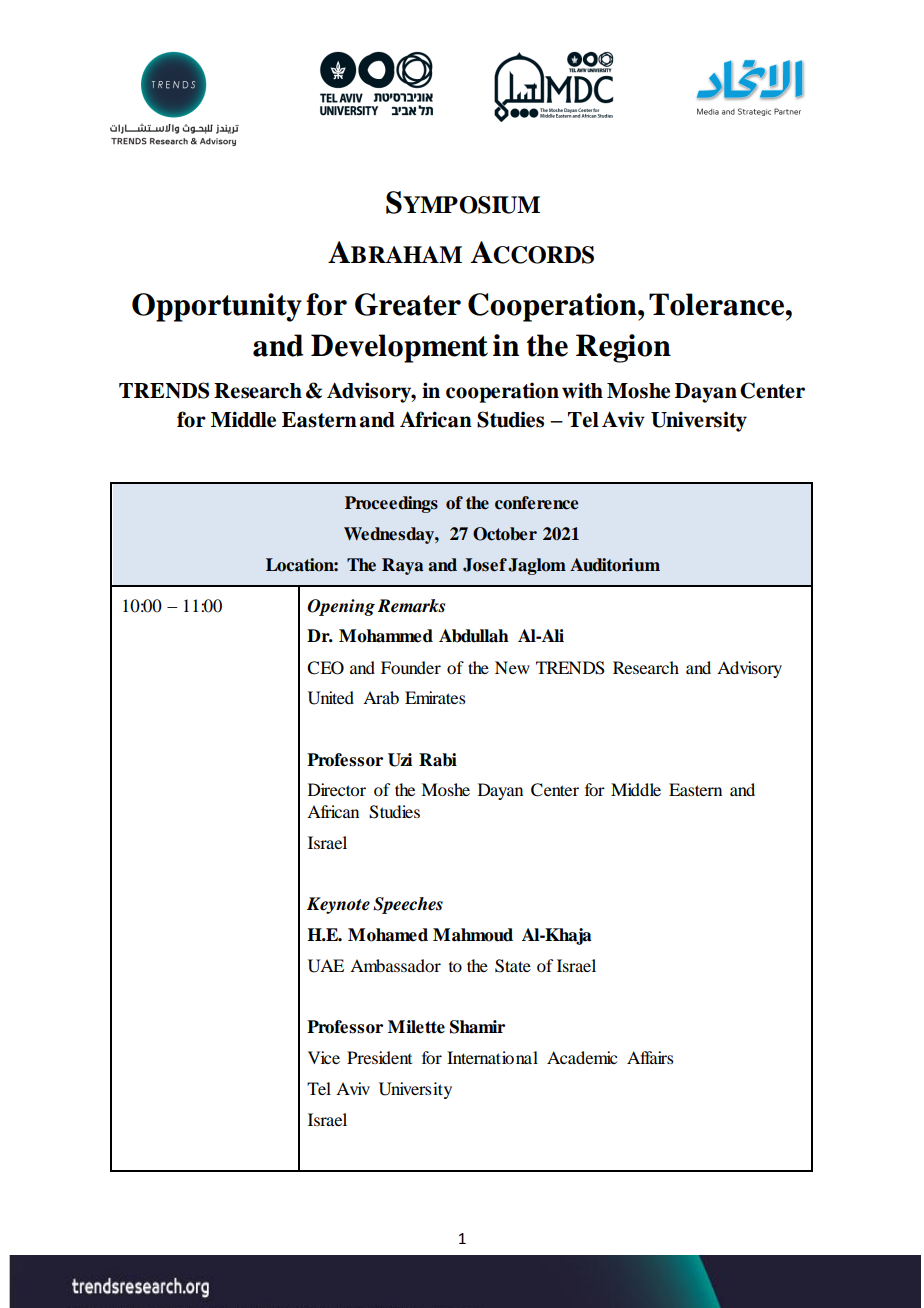  Describe the element at coordinates (438, 760) in the screenshot. I see `Rabi` at that location.
